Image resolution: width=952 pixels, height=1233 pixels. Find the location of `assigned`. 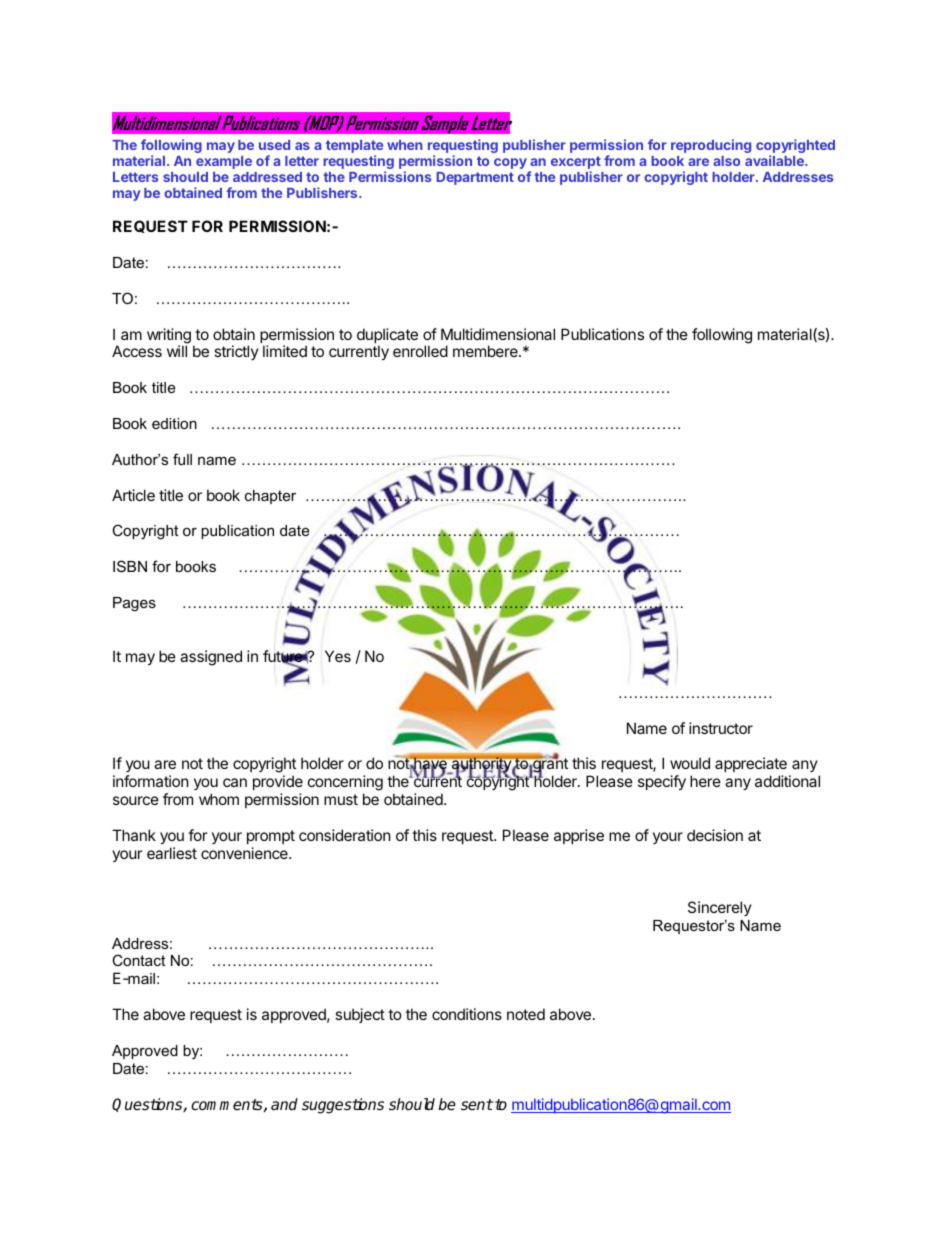

assigned is located at coordinates (211, 658).
